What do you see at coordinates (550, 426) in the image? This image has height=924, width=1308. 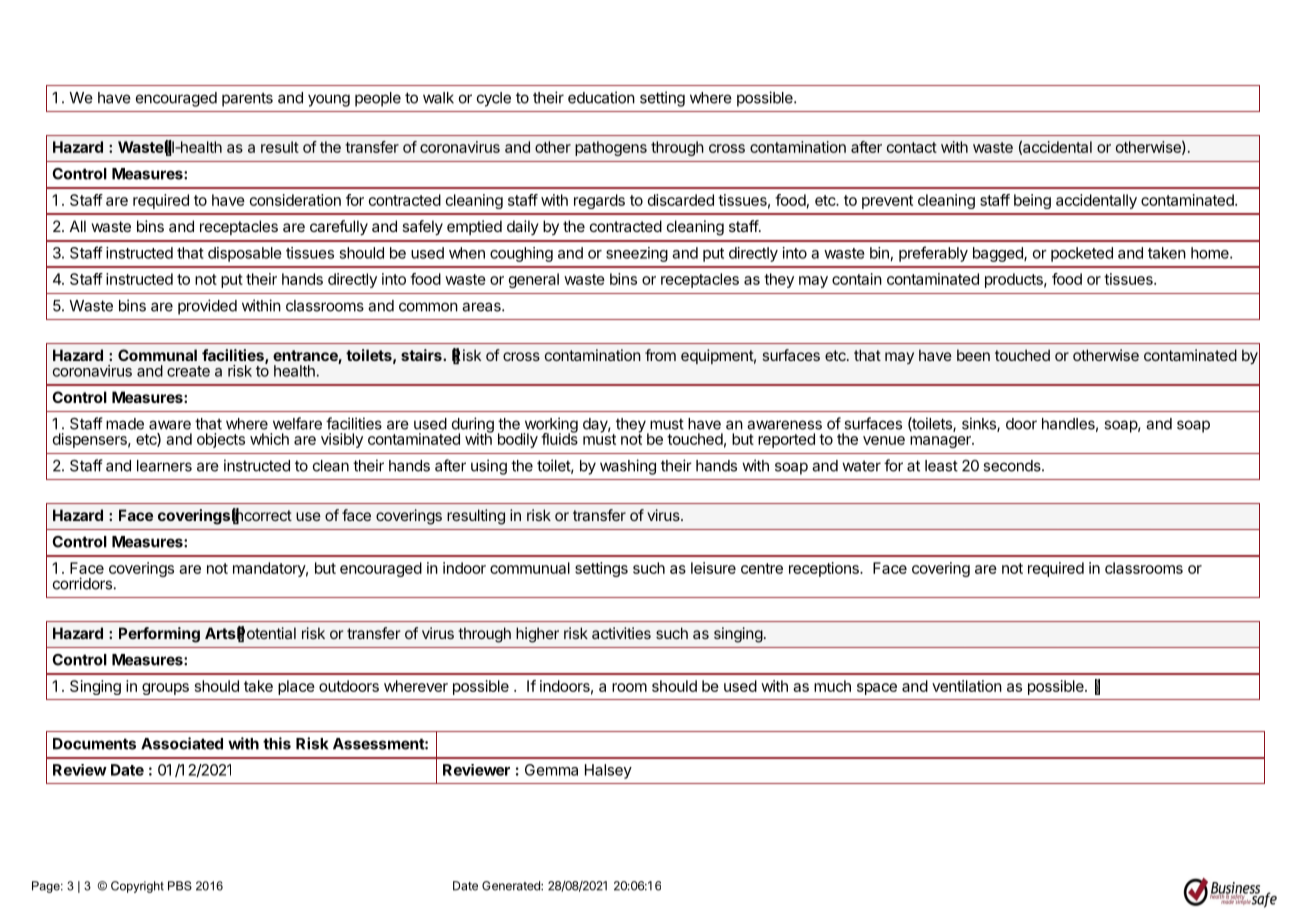 I see `working` at bounding box center [550, 426].
